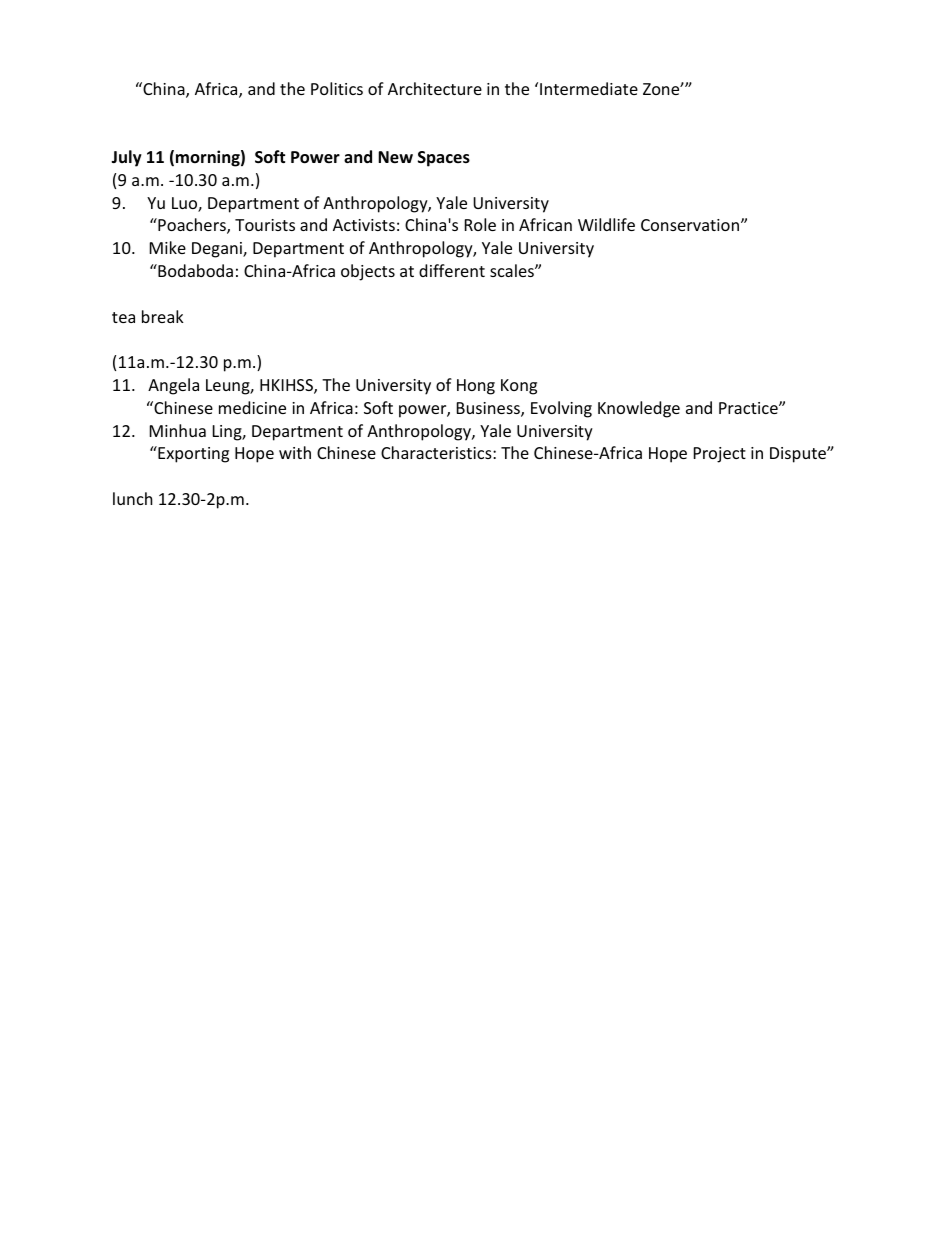  Describe the element at coordinates (337, 88) in the screenshot. I see `Politics` at that location.
